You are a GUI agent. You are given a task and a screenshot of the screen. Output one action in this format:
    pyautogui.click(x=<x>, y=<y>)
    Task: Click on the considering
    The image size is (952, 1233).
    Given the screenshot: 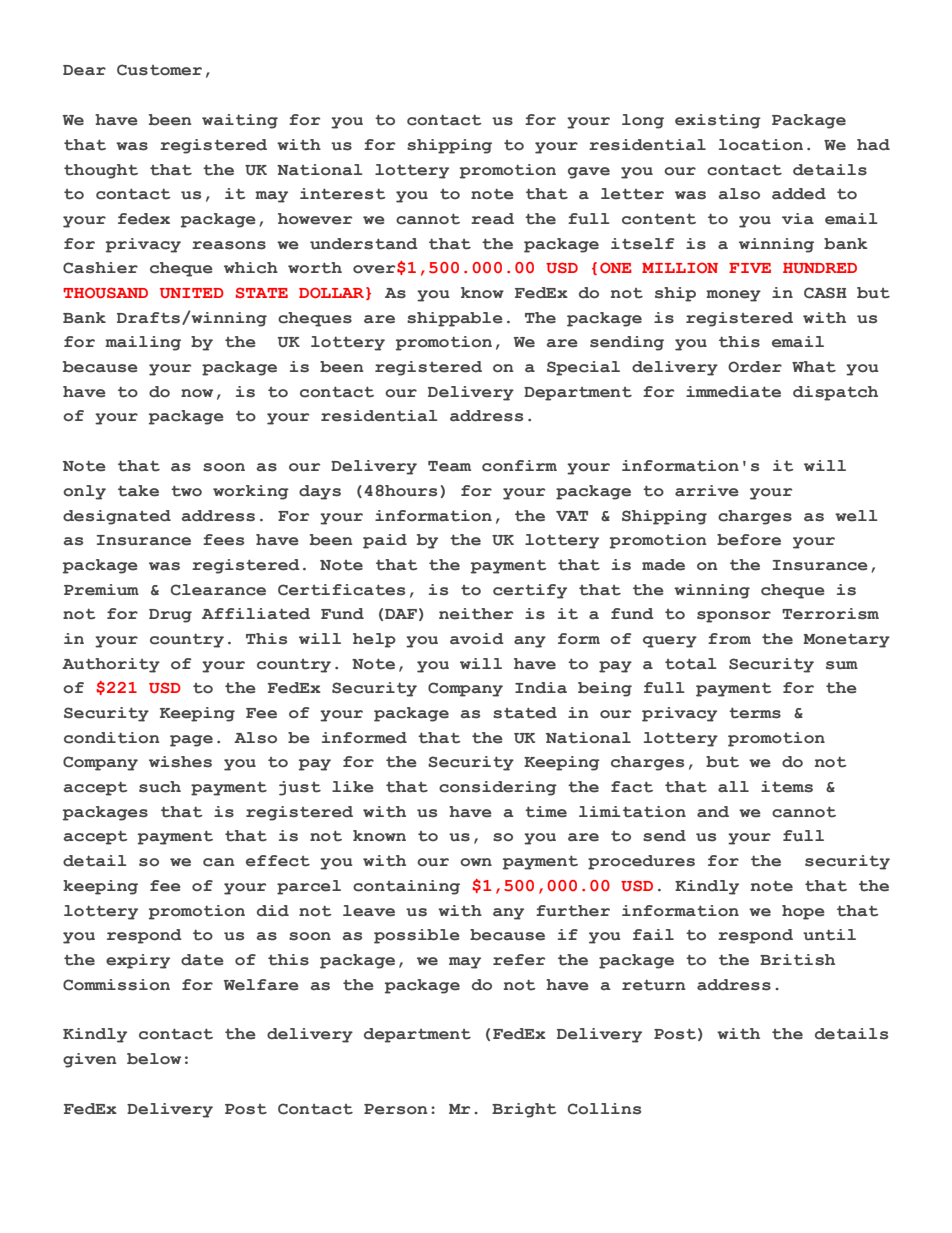 What is the action you would take?
    pyautogui.click(x=498, y=788)
